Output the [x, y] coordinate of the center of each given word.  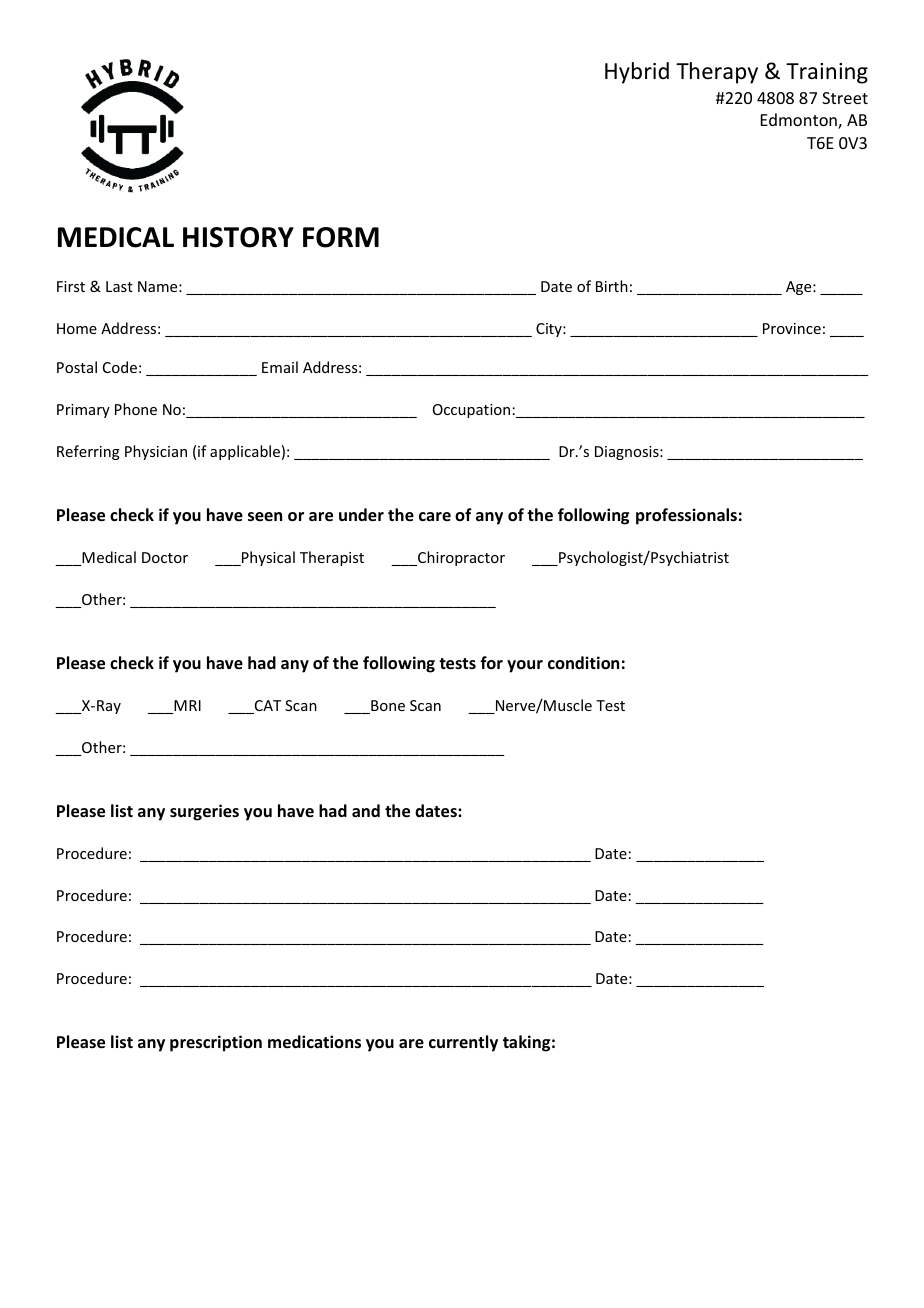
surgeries [204, 812]
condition [583, 663]
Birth [612, 286]
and [366, 810]
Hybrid [637, 73]
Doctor [165, 557]
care [435, 516]
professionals [686, 516]
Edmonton [800, 121]
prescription [216, 1043]
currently [463, 1043]
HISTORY [238, 237]
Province [792, 328]
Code [120, 367]
